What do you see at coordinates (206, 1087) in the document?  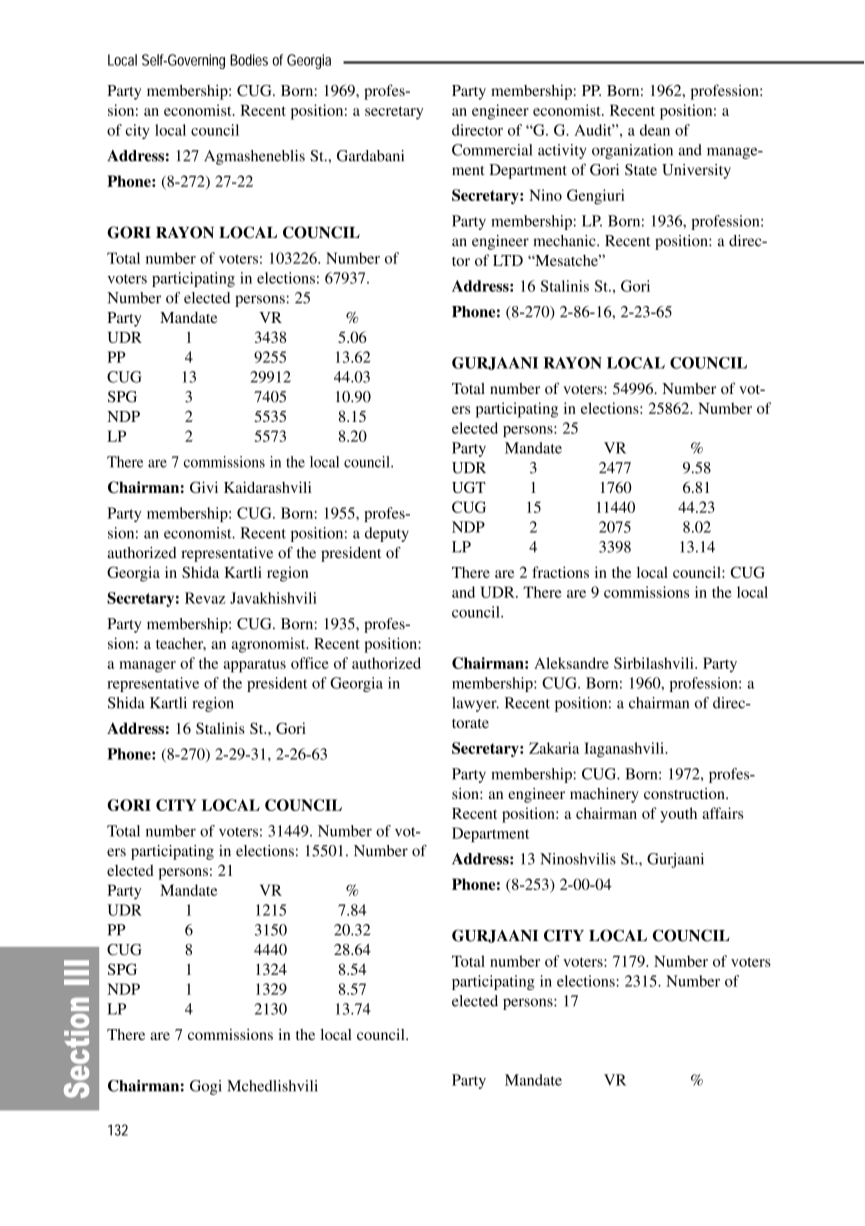 I see `Gogi` at bounding box center [206, 1087].
